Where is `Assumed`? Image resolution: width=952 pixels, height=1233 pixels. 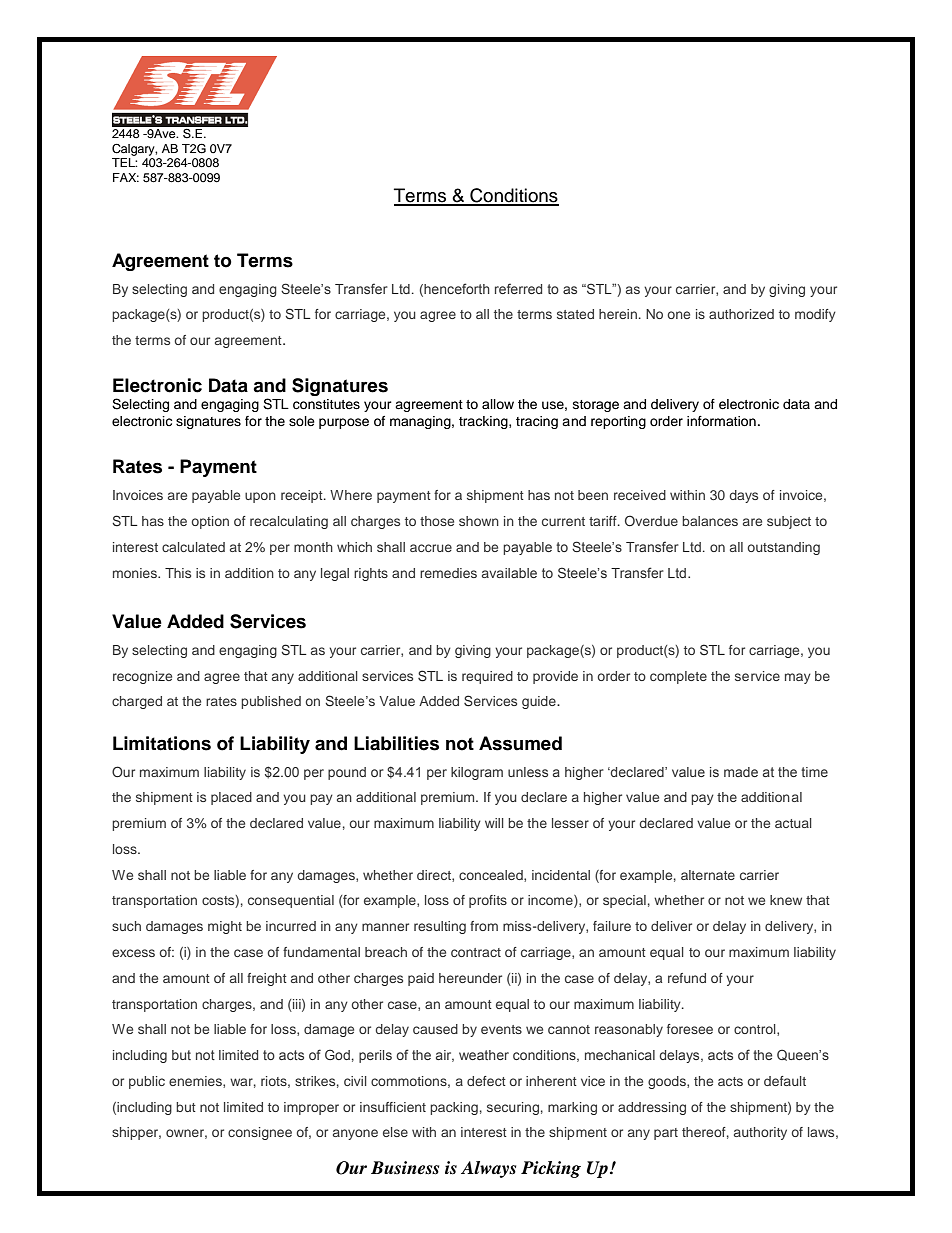
Assumed is located at coordinates (520, 743).
